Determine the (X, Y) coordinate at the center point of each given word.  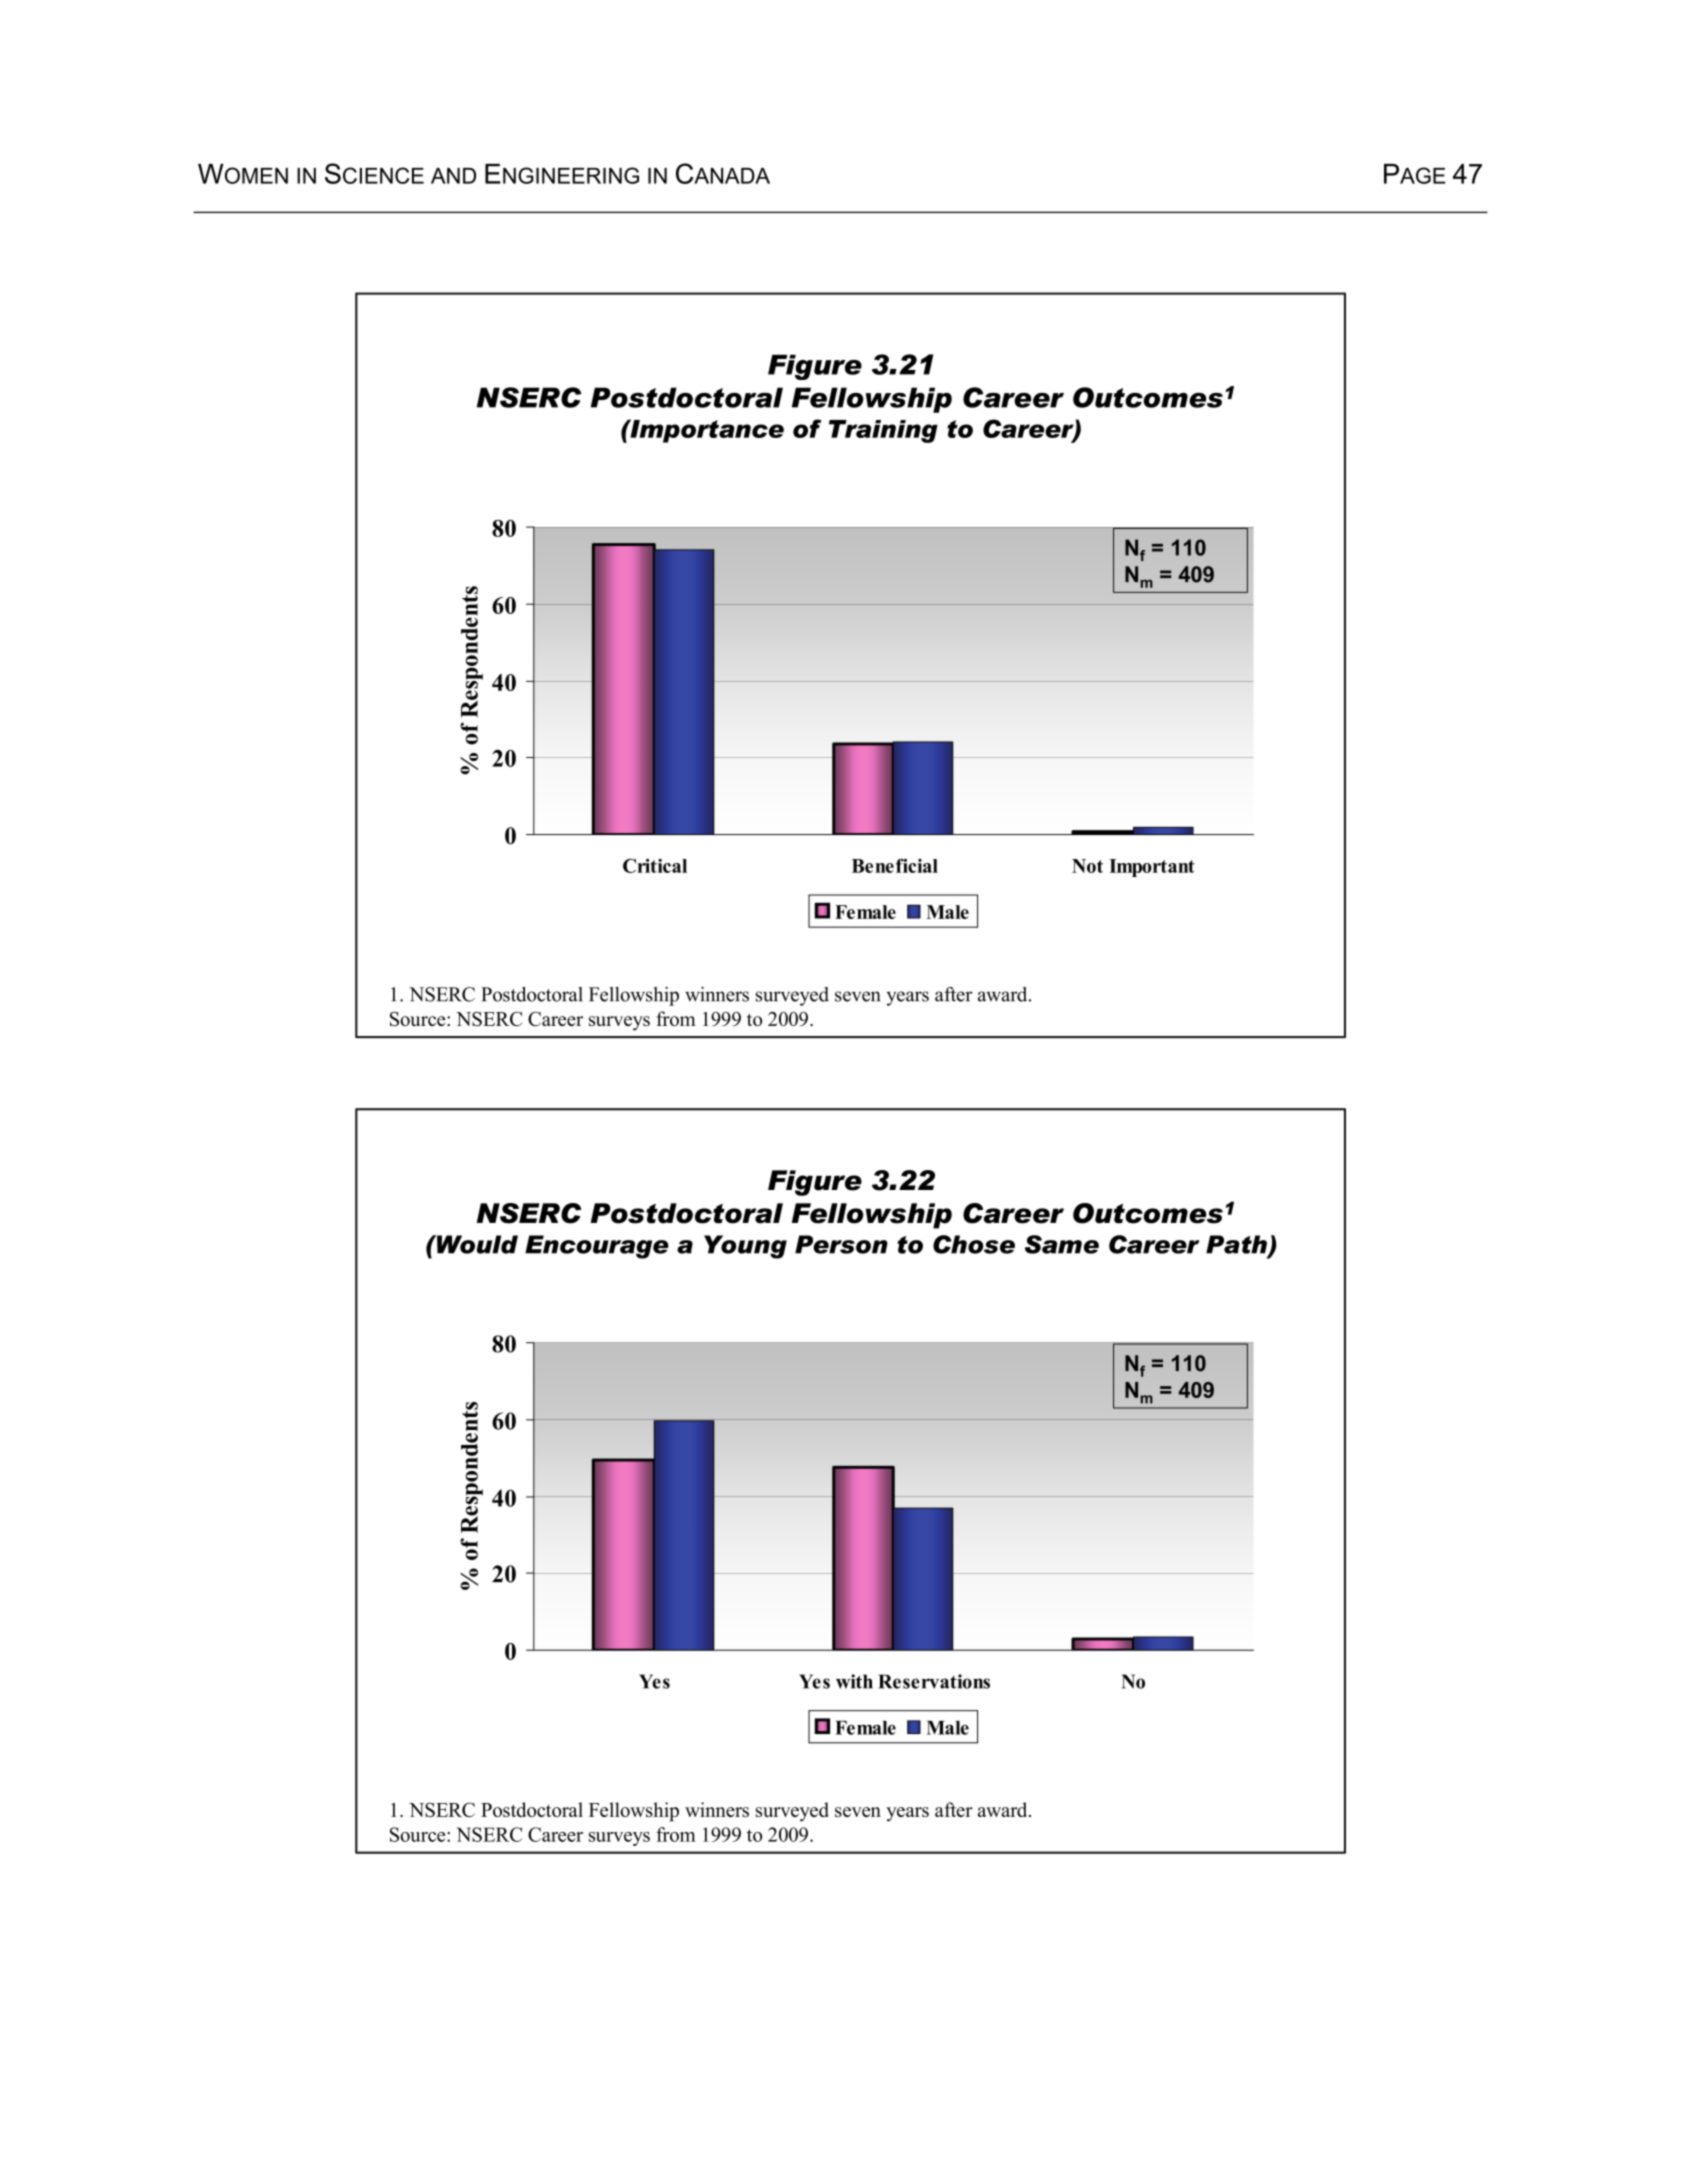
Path (1237, 1245)
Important (1152, 868)
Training (883, 431)
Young (745, 1247)
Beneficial (895, 866)
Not (1087, 866)
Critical (655, 865)
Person (841, 1244)
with (854, 1681)
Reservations (934, 1681)
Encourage (597, 1247)
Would (476, 1244)
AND (453, 176)
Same (1062, 1244)
